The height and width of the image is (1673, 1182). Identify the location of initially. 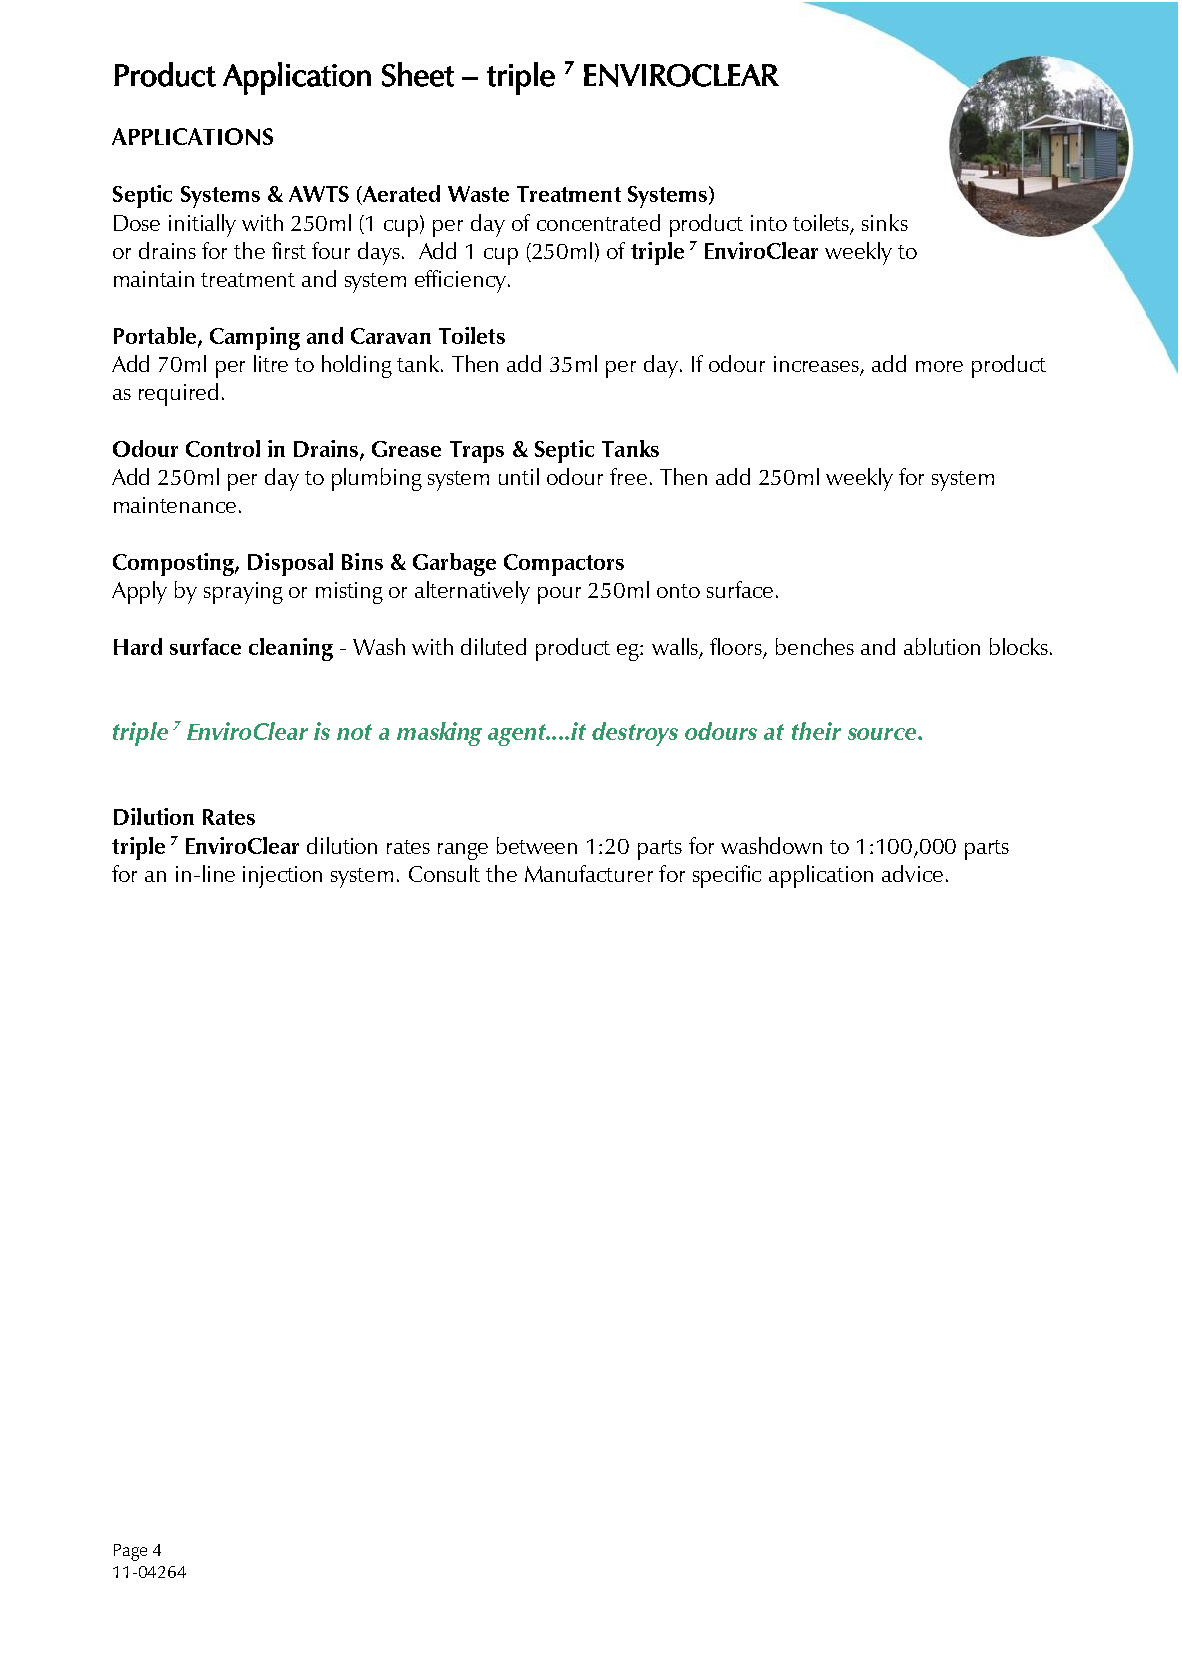
(202, 225).
